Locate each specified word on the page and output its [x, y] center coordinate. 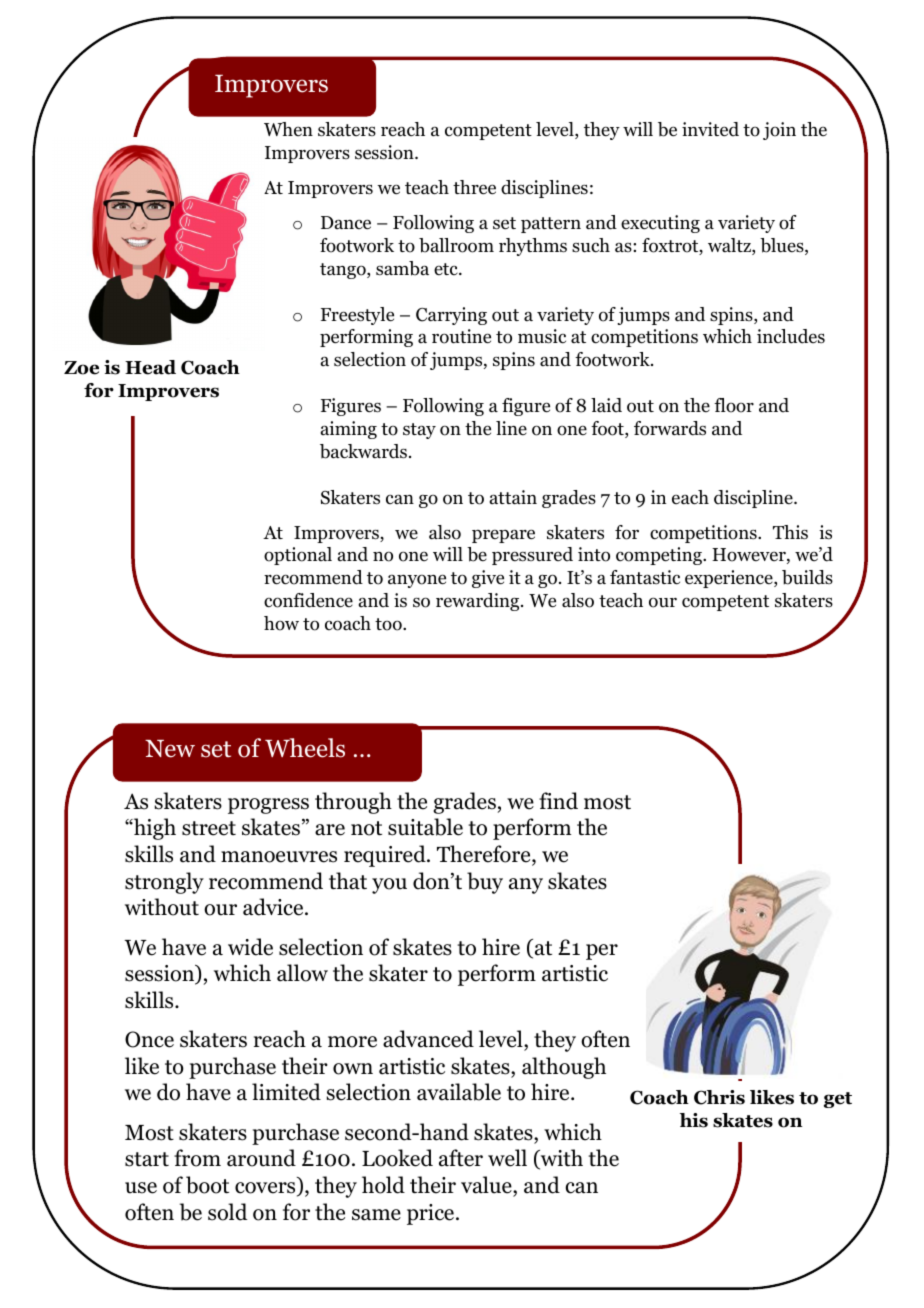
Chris [719, 1097]
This [790, 532]
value [487, 1185]
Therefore [485, 855]
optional [298, 556]
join [779, 131]
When [288, 129]
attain [513, 497]
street [209, 828]
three [474, 187]
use [141, 1188]
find [558, 801]
